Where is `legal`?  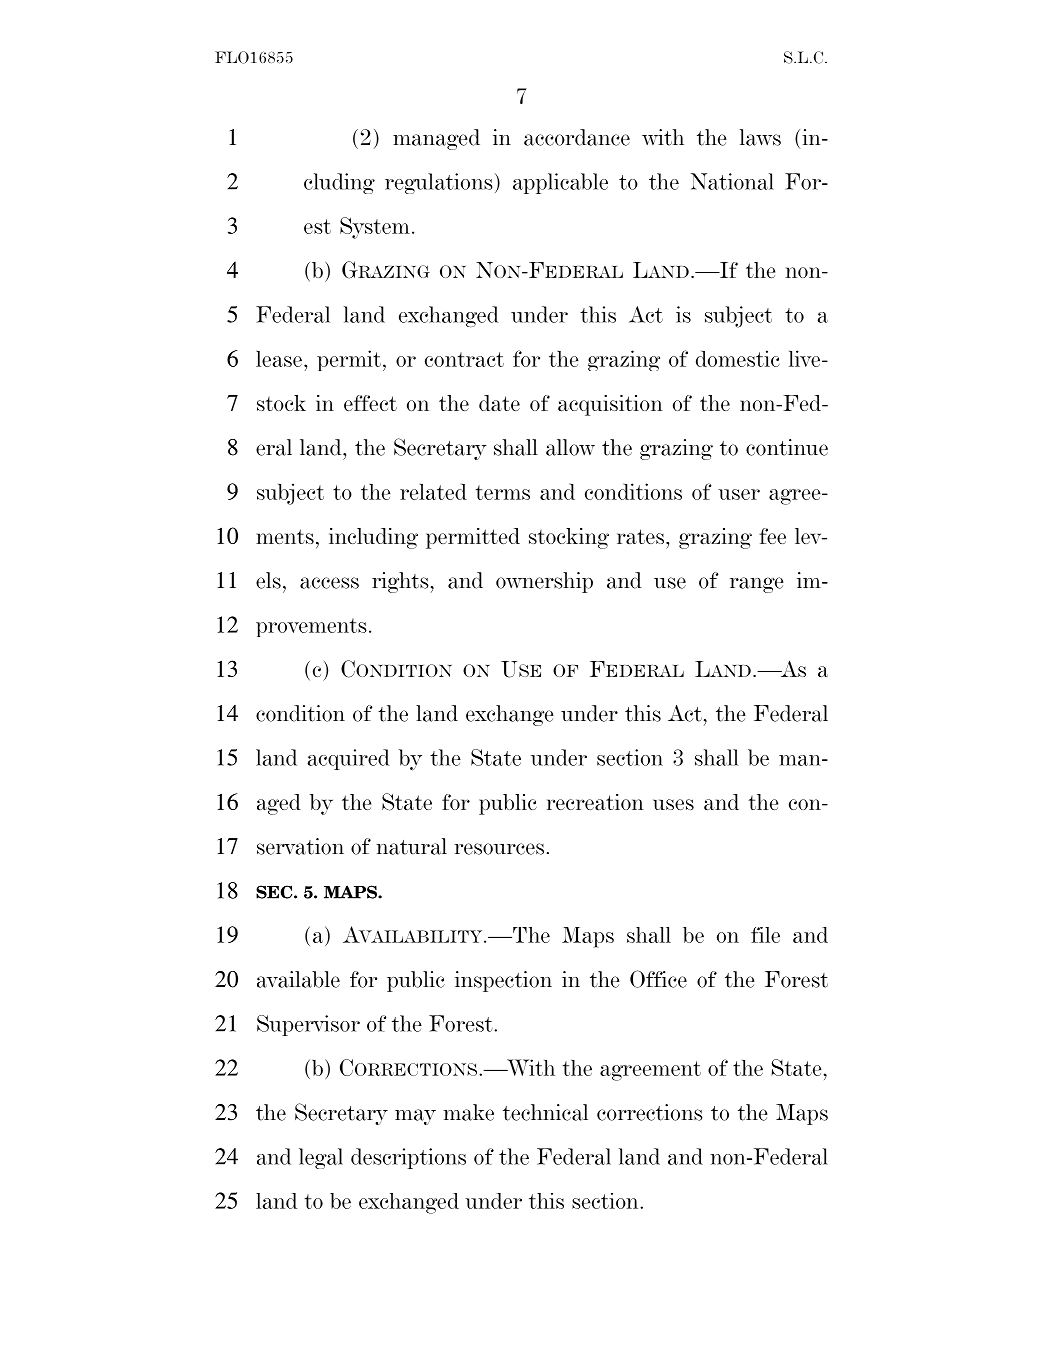 legal is located at coordinates (321, 1158).
